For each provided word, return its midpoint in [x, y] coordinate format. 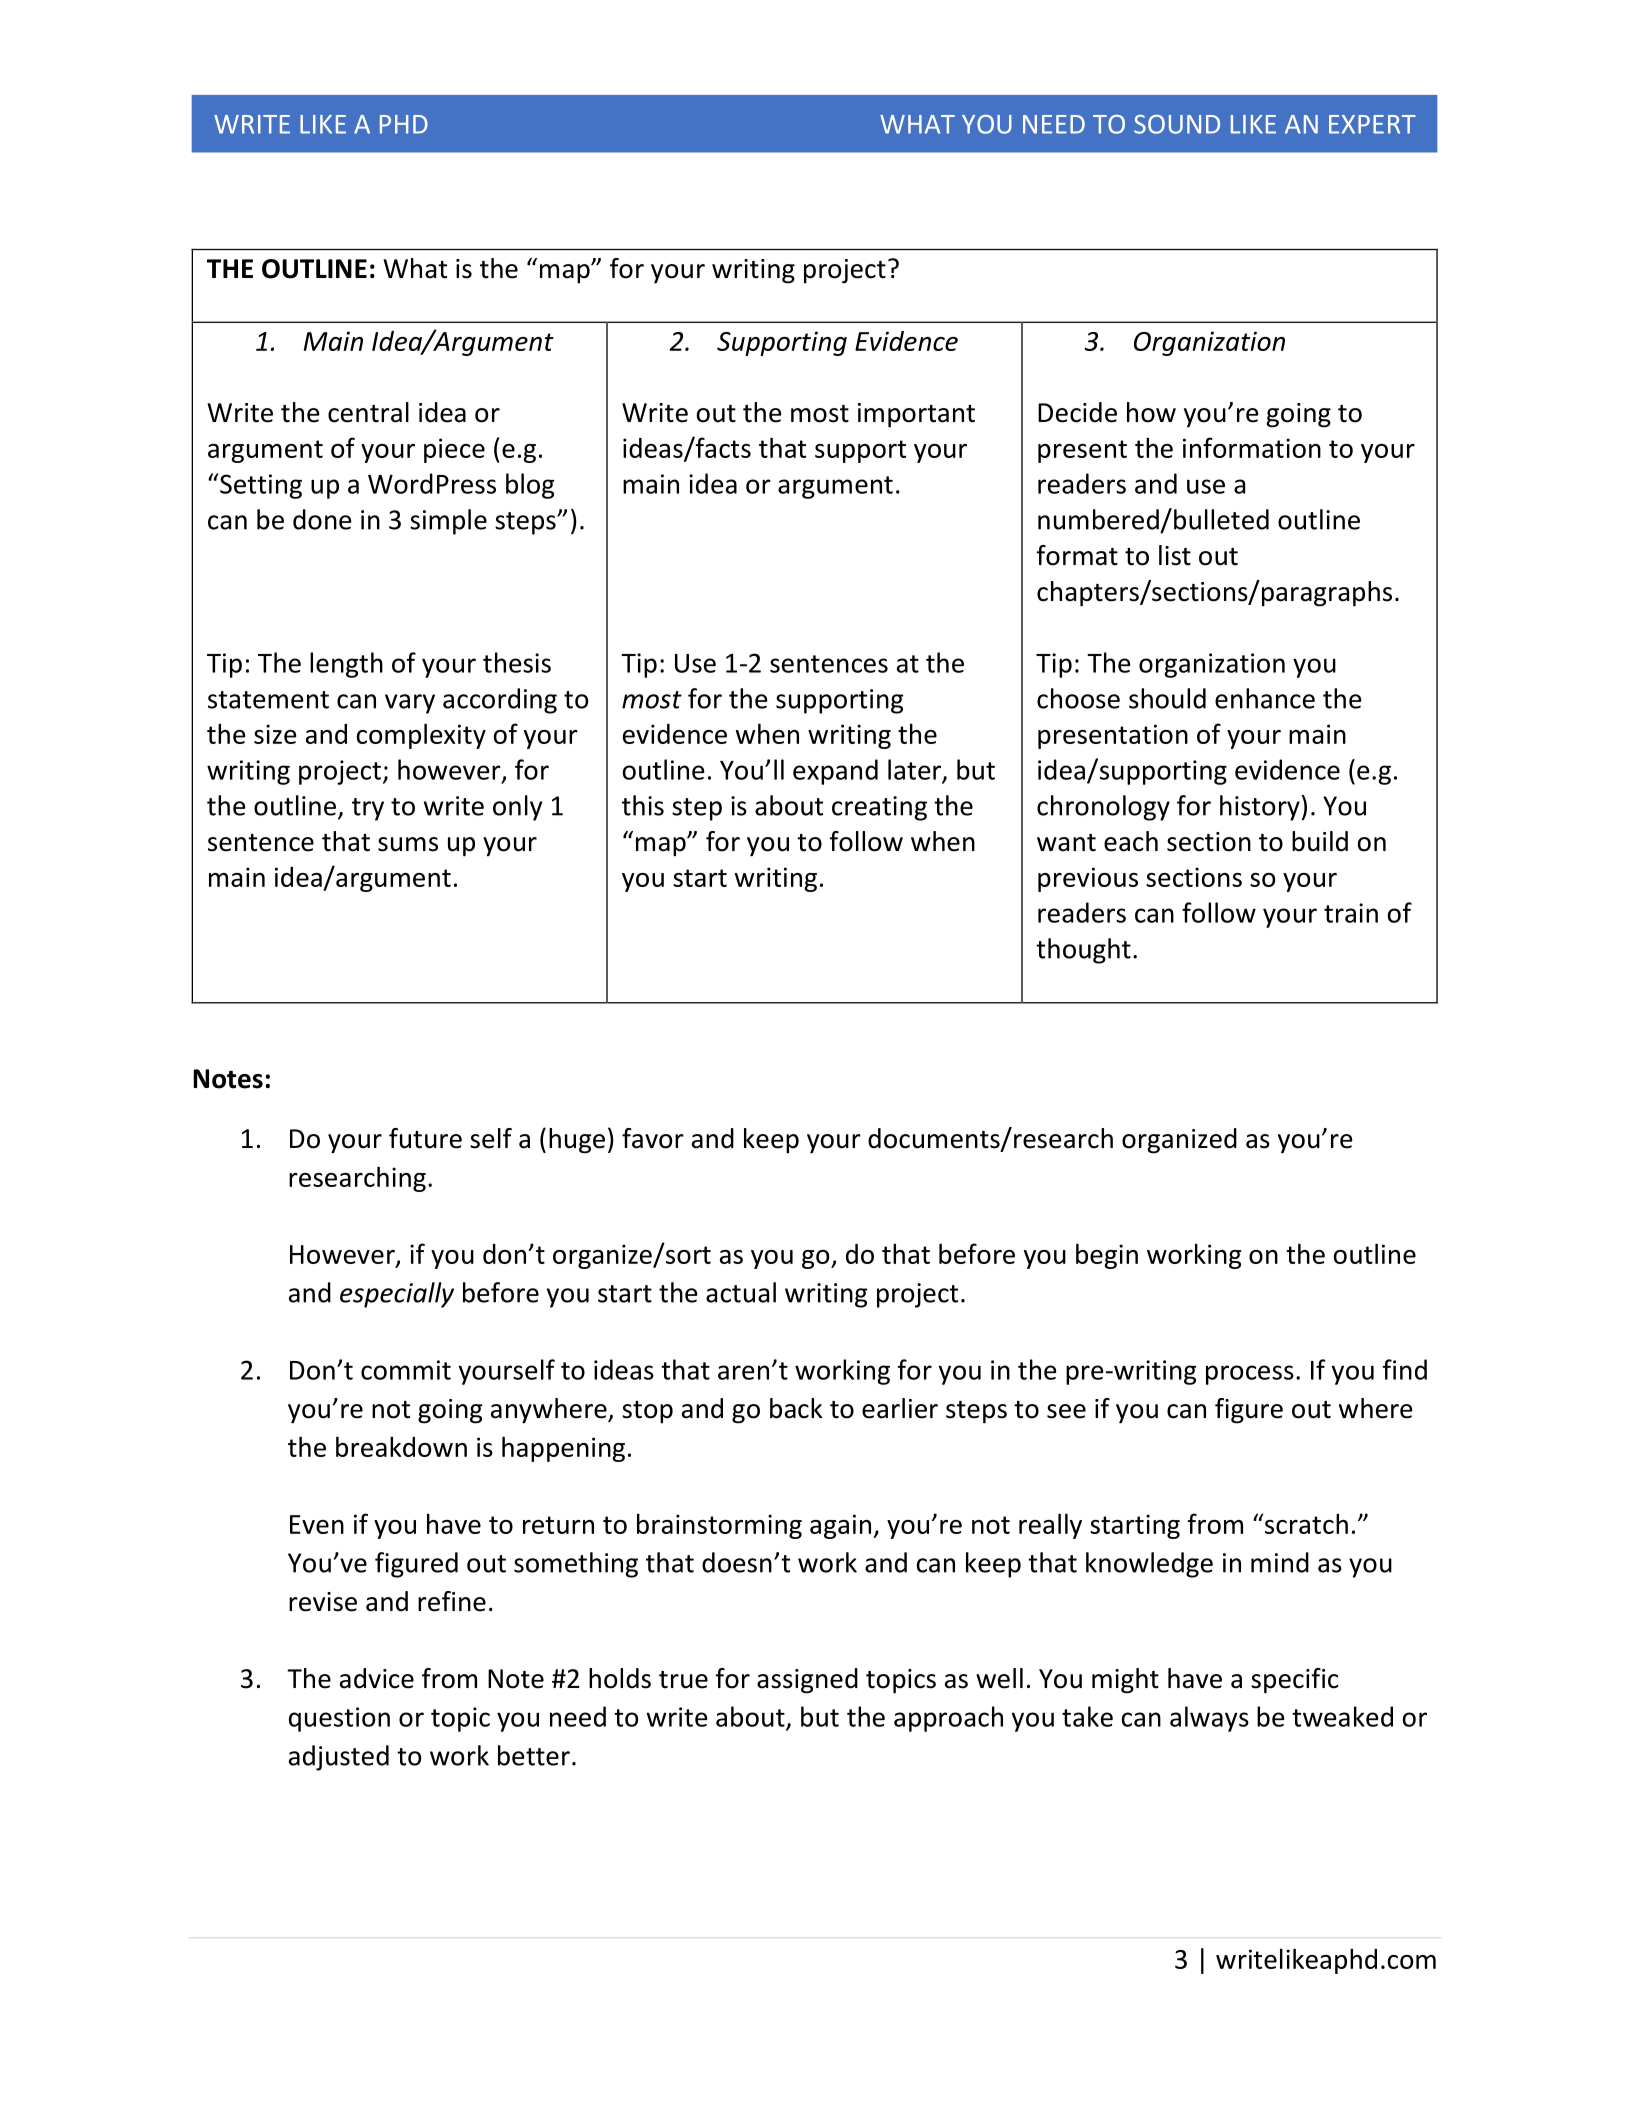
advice [377, 1678]
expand [835, 772]
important [916, 415]
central [368, 412]
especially [397, 1295]
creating [879, 808]
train [1351, 913]
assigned [807, 1681]
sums [408, 844]
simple [448, 522]
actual [741, 1292]
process [1250, 1375]
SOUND [1177, 124]
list [1175, 555]
